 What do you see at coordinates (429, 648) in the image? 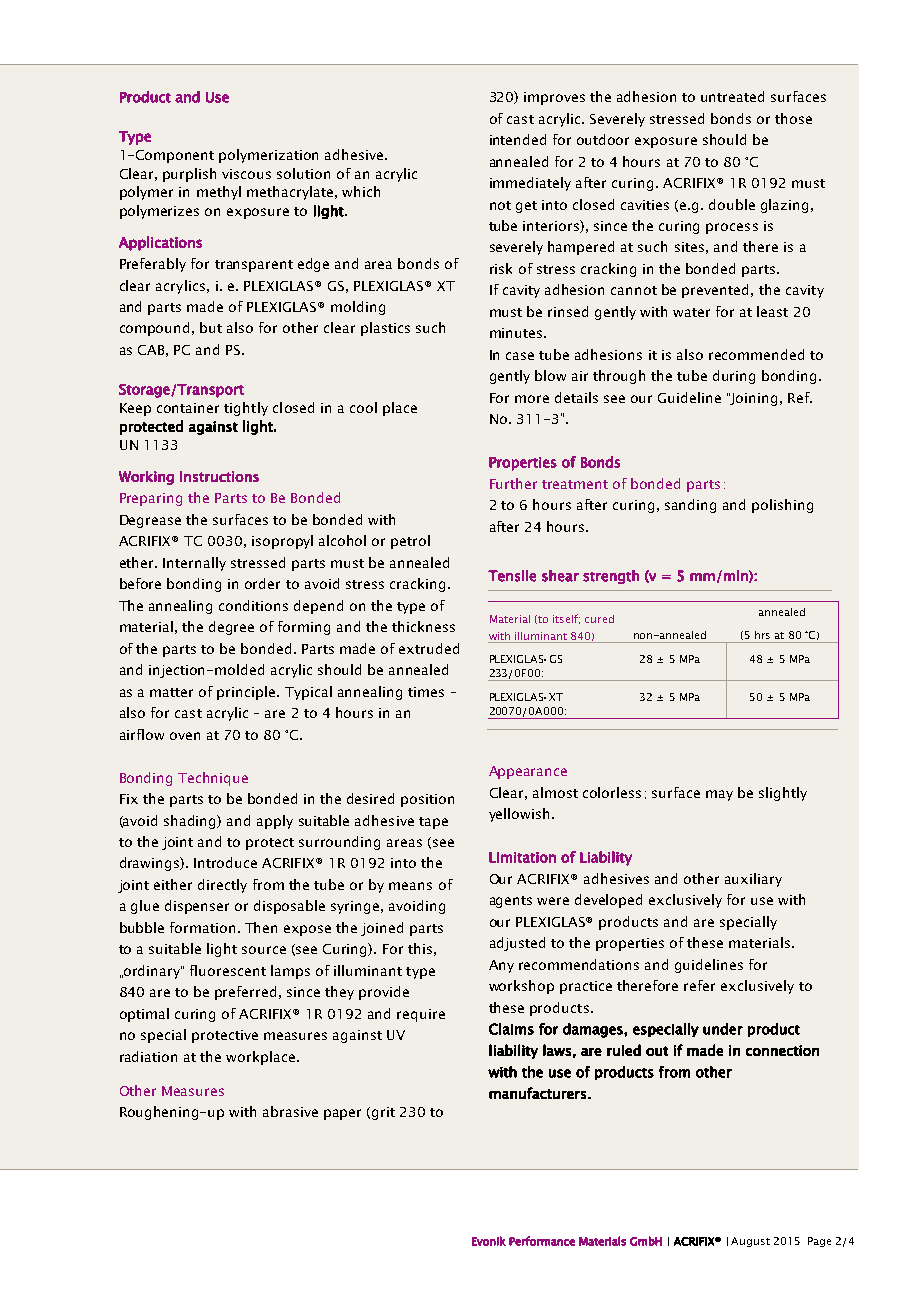
I see `extruded` at bounding box center [429, 648].
